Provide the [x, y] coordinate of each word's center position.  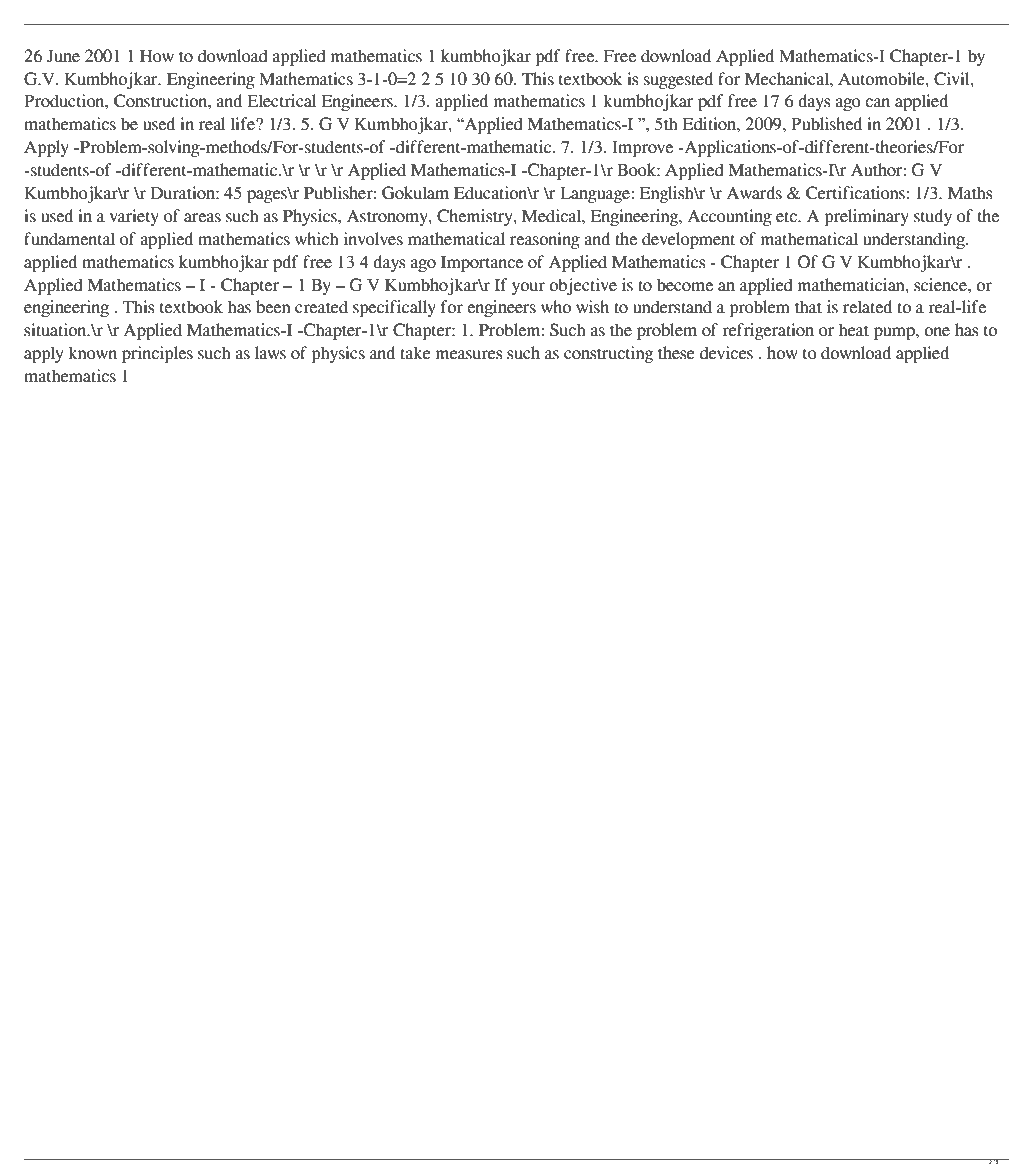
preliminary [867, 217]
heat [854, 330]
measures [469, 355]
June [63, 56]
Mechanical [788, 79]
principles [157, 354]
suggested [678, 80]
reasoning [545, 240]
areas [202, 218]
